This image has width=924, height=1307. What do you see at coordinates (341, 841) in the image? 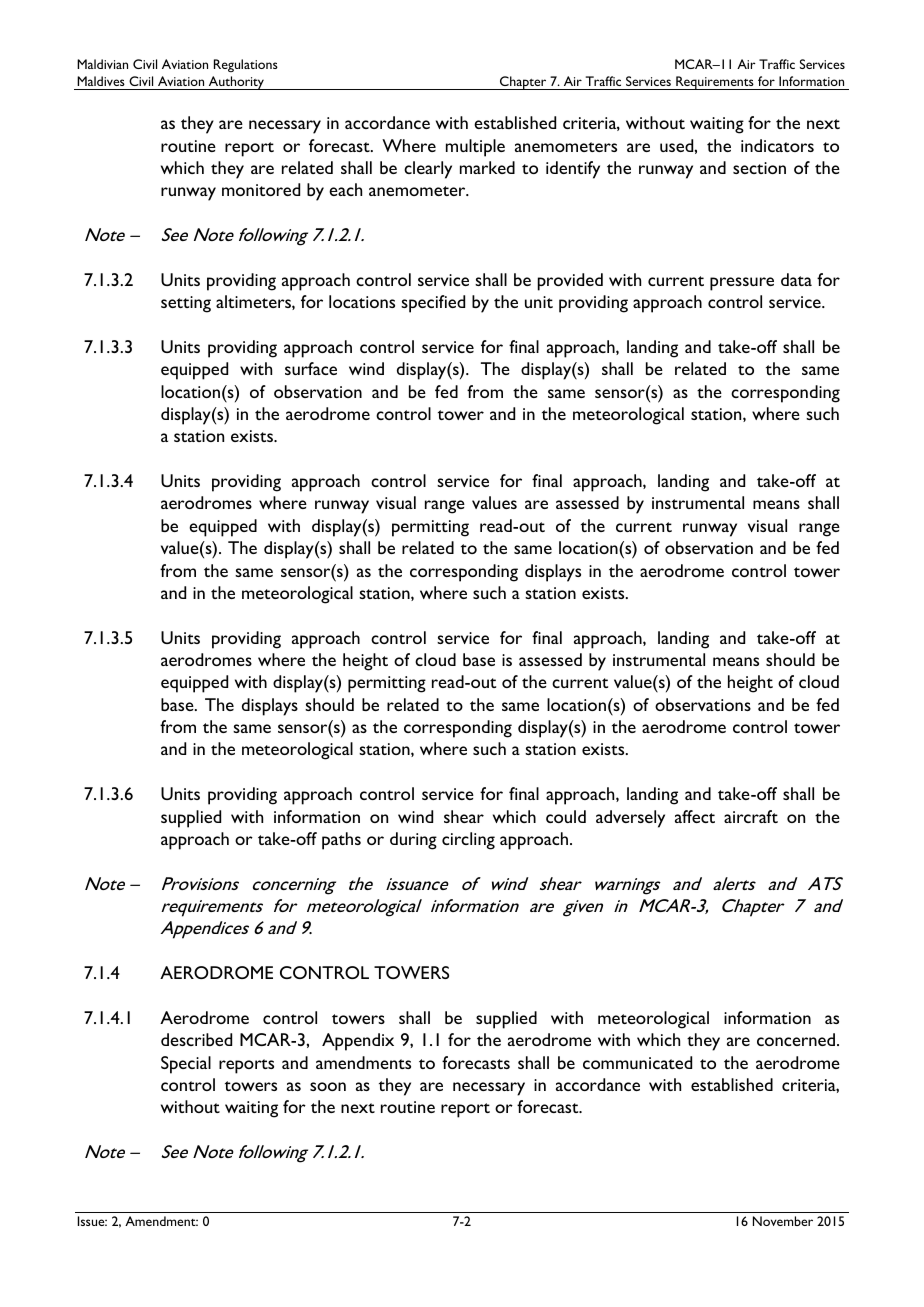
I see `paths` at bounding box center [341, 841].
